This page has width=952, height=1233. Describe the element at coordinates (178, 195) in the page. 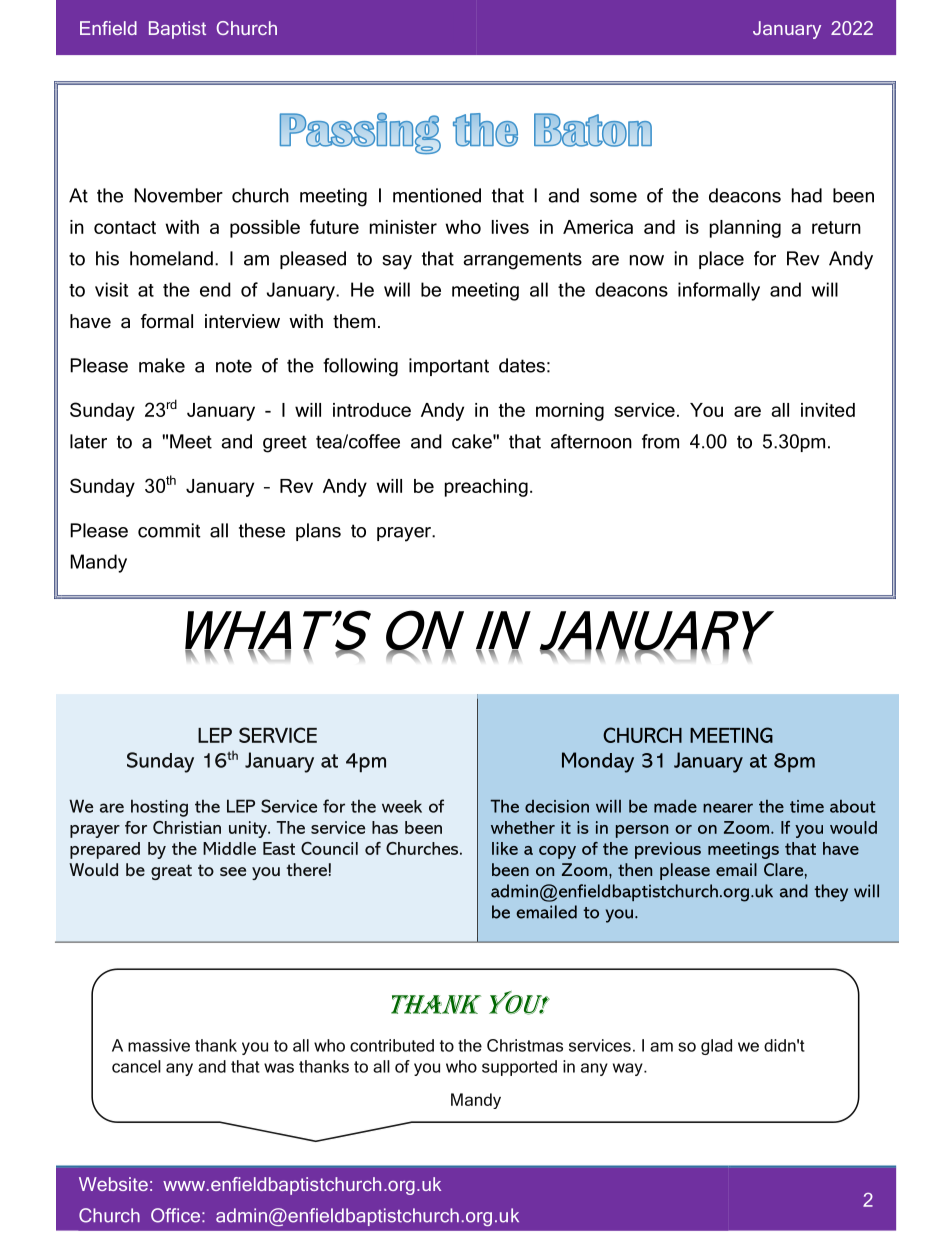

I see `November` at that location.
